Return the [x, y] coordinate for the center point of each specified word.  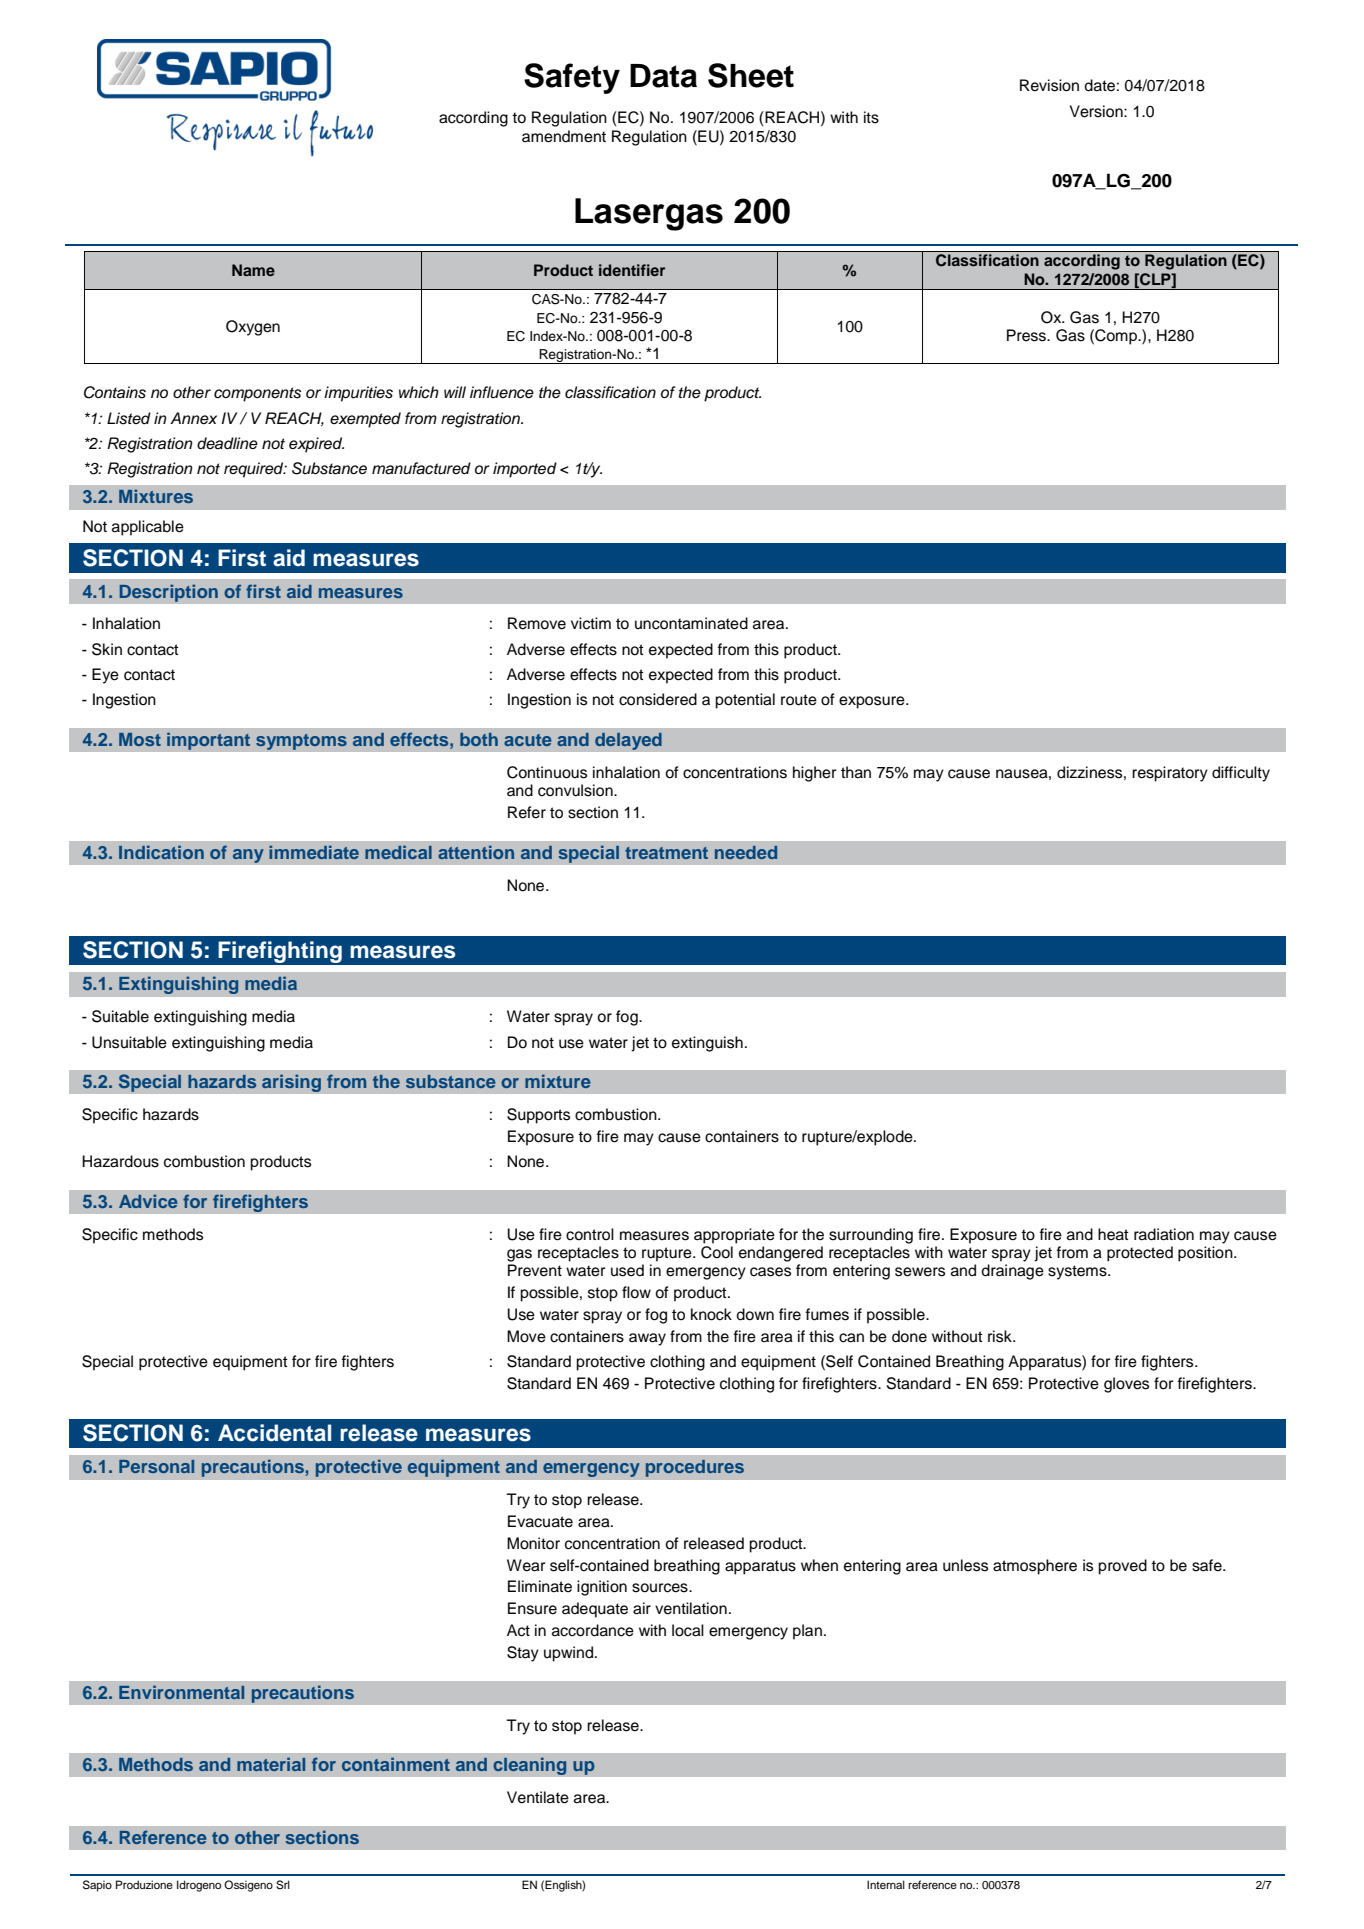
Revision [1049, 85]
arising [291, 1083]
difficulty [1241, 774]
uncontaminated [691, 623]
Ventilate [538, 1797]
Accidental [274, 1433]
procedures [694, 1468]
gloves [1126, 1385]
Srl [283, 1885]
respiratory [1170, 774]
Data [663, 76]
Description [168, 593]
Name [253, 270]
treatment [666, 853]
